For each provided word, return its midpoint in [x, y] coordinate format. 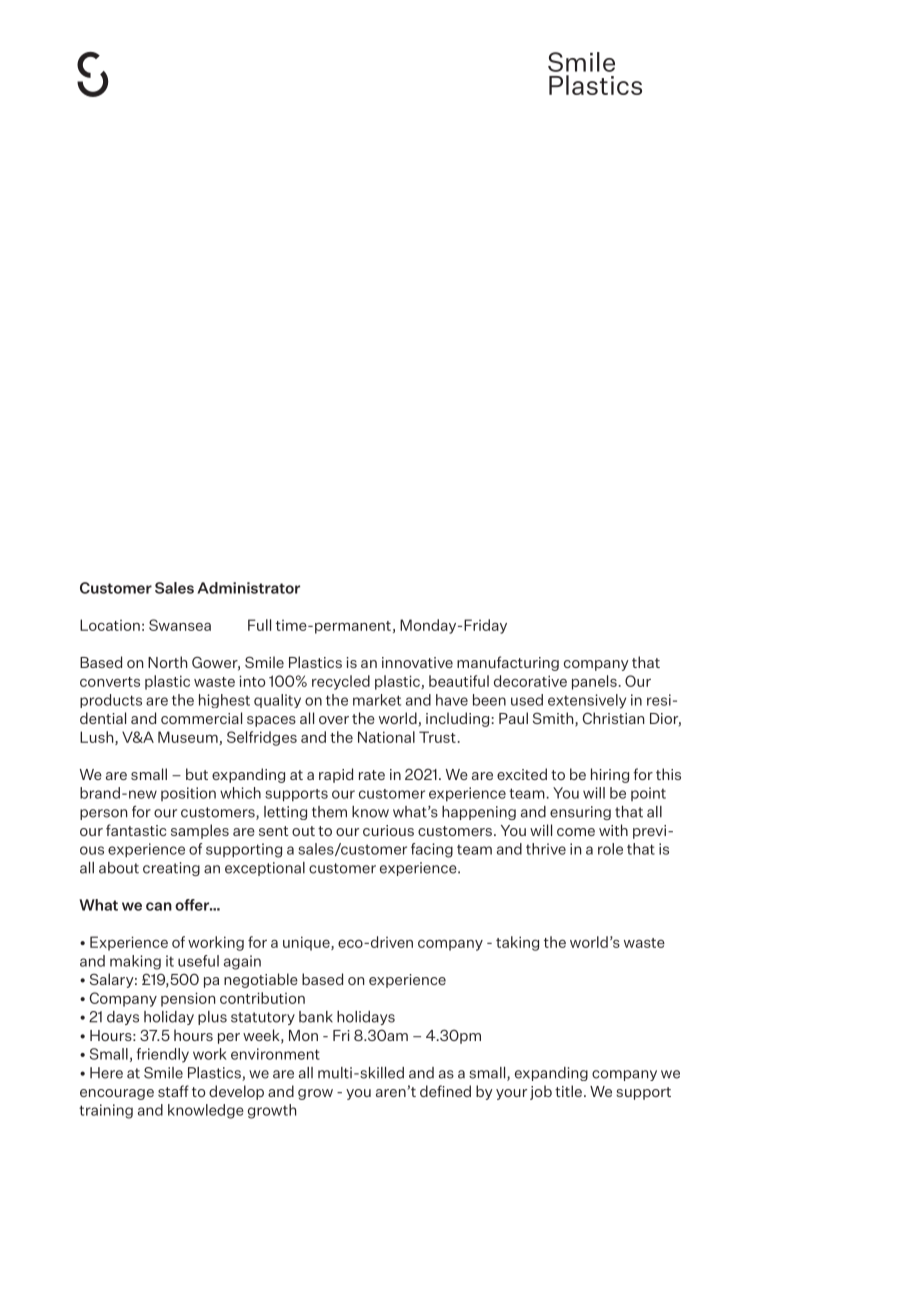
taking [517, 943]
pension [188, 999]
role [610, 849]
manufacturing [508, 663]
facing [432, 850]
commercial [201, 718]
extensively [587, 701]
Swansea [180, 625]
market [377, 700]
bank [316, 1017]
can [159, 906]
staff [173, 1091]
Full [259, 625]
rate [372, 775]
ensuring [580, 813]
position [188, 794]
